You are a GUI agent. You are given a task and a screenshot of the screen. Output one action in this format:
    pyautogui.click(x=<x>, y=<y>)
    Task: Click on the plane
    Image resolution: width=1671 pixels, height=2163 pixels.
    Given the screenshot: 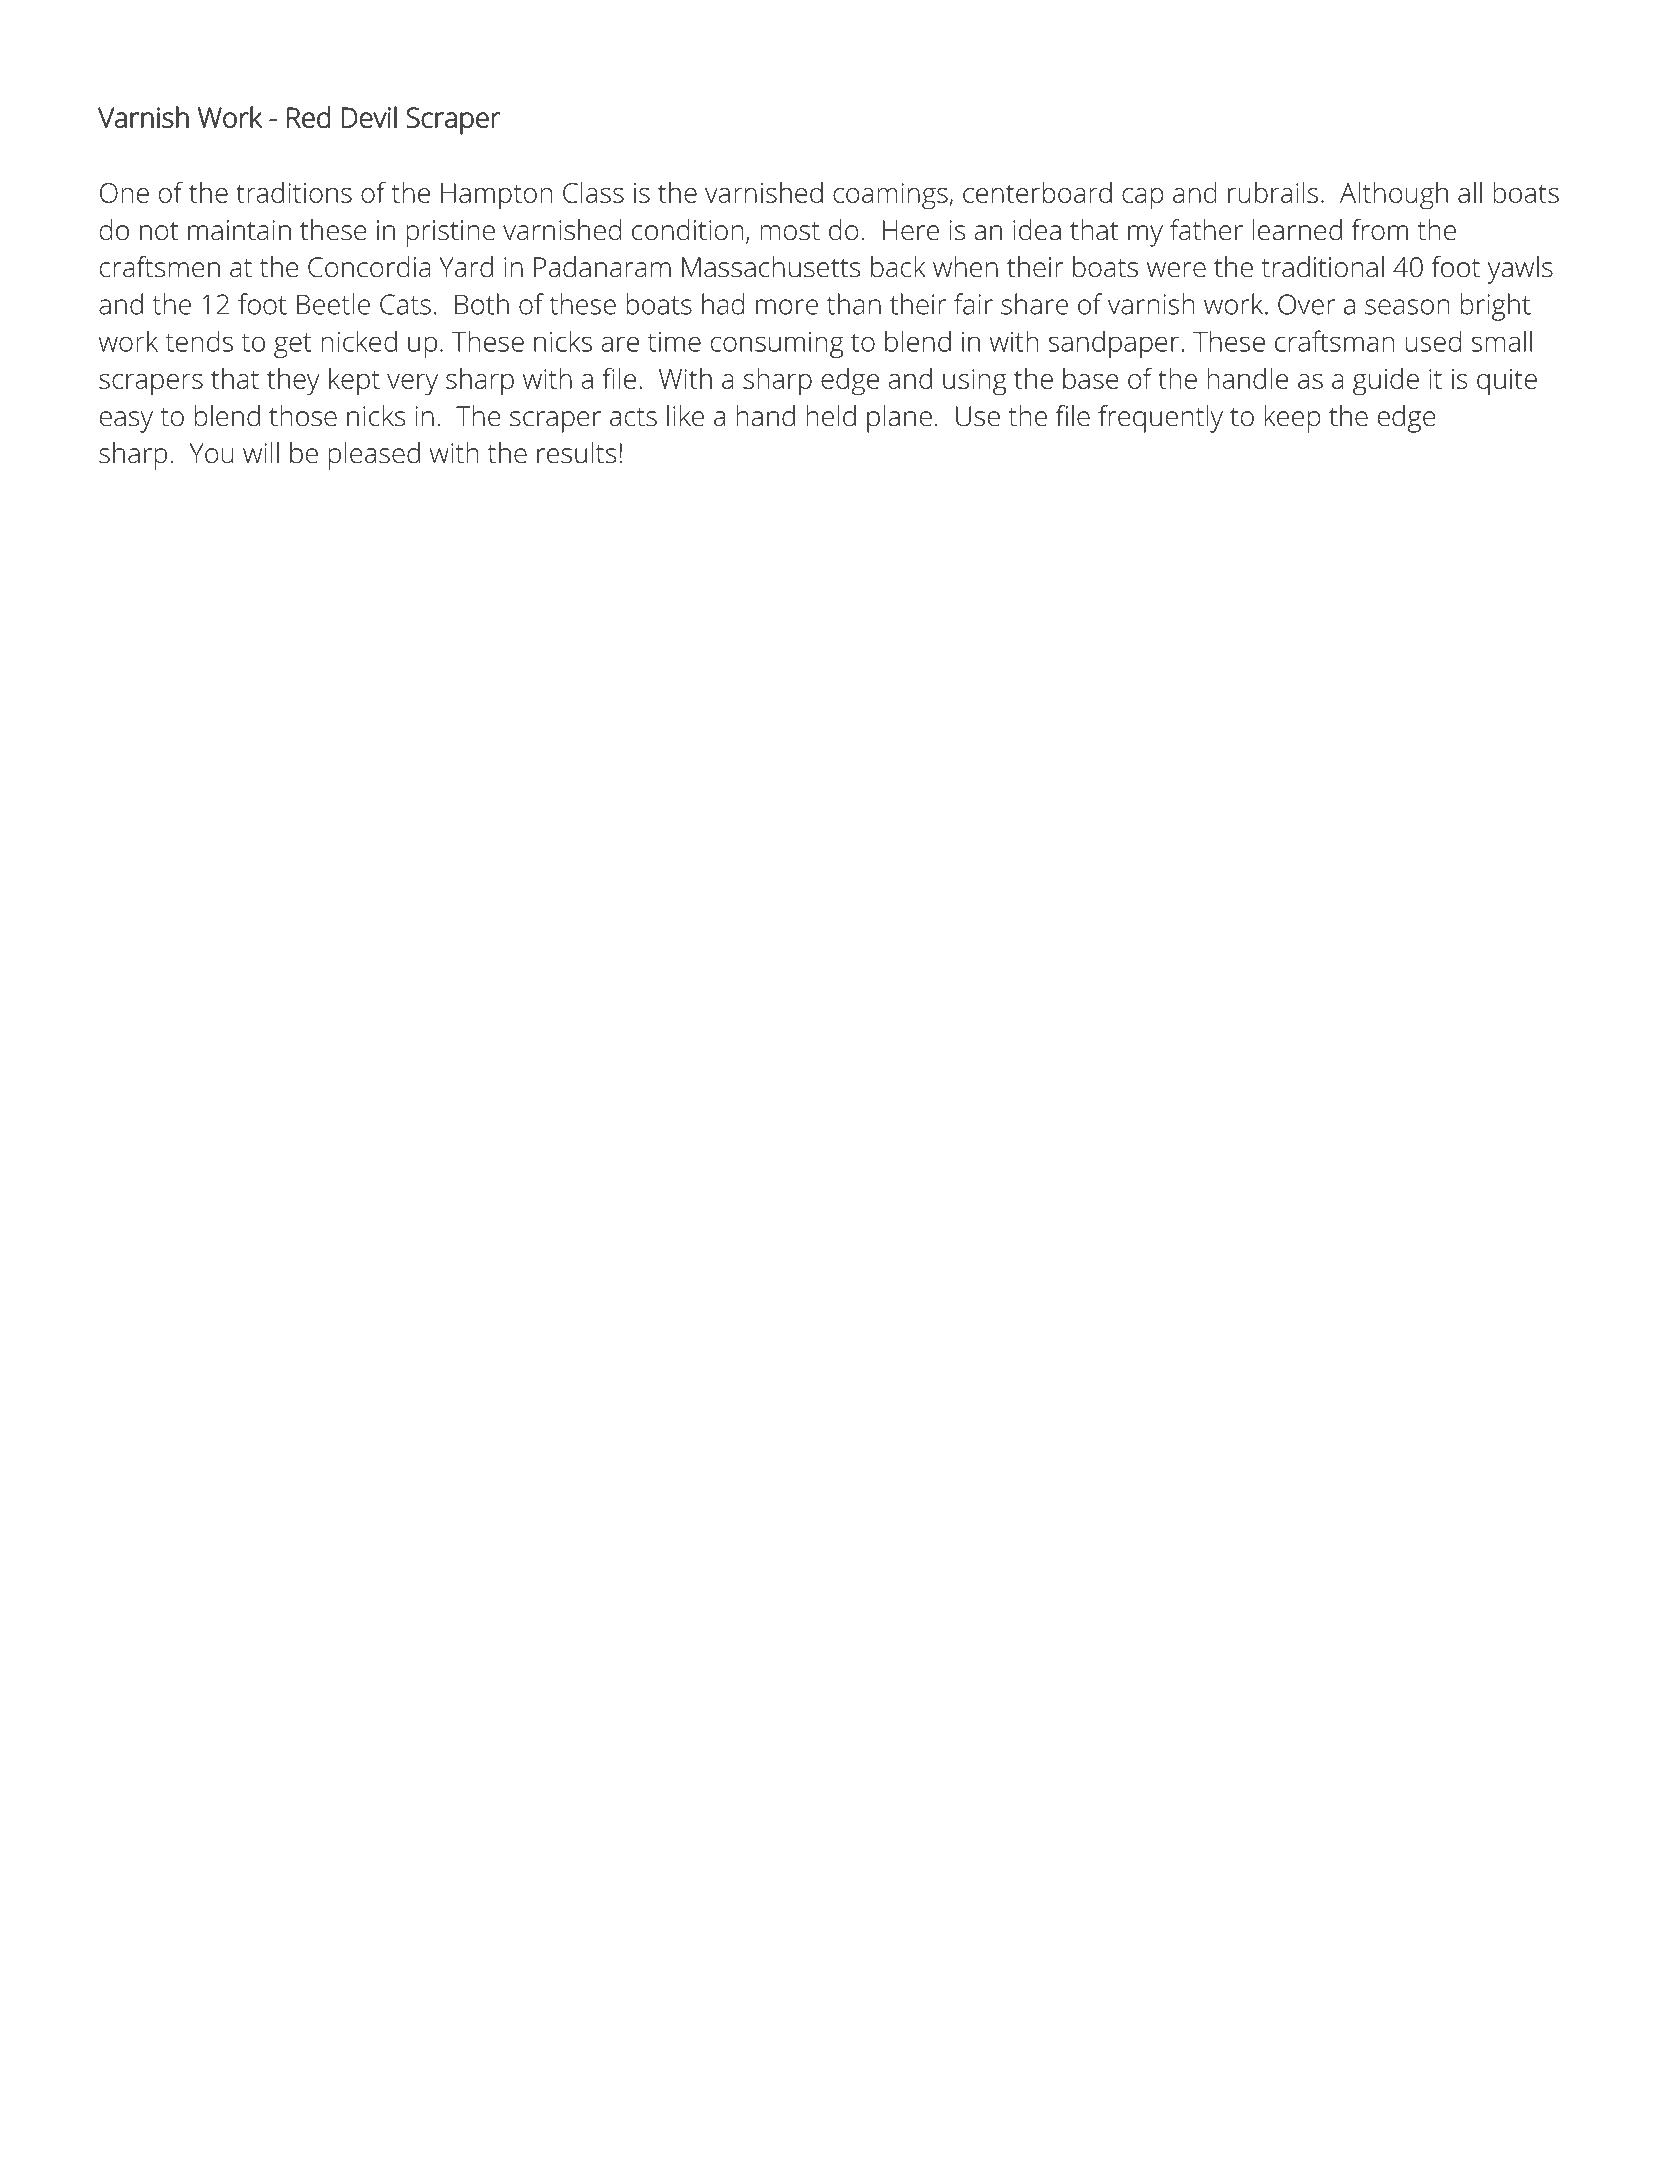 What is the action you would take?
    pyautogui.click(x=899, y=419)
